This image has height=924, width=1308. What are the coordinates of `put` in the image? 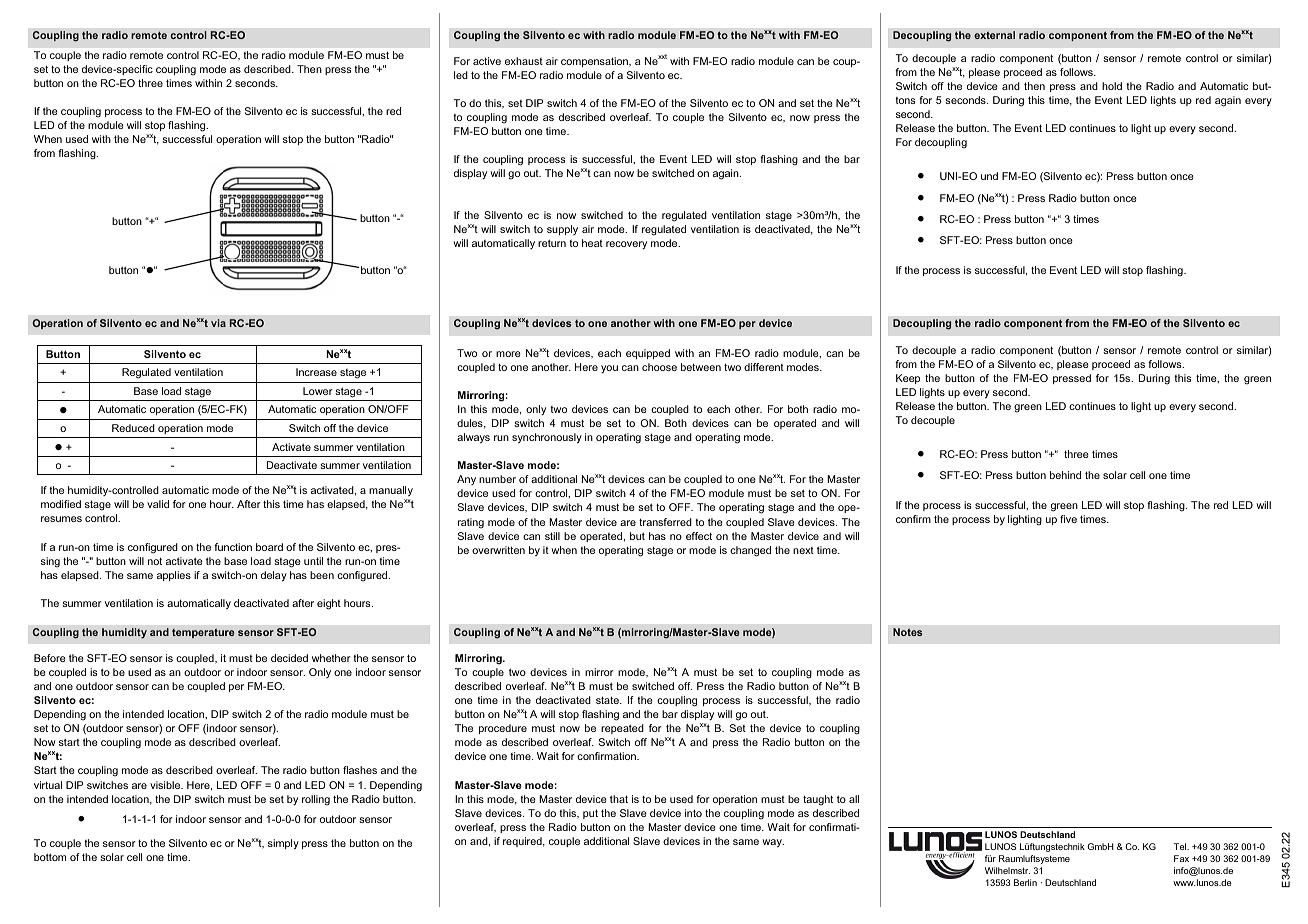 It's located at (590, 814).
